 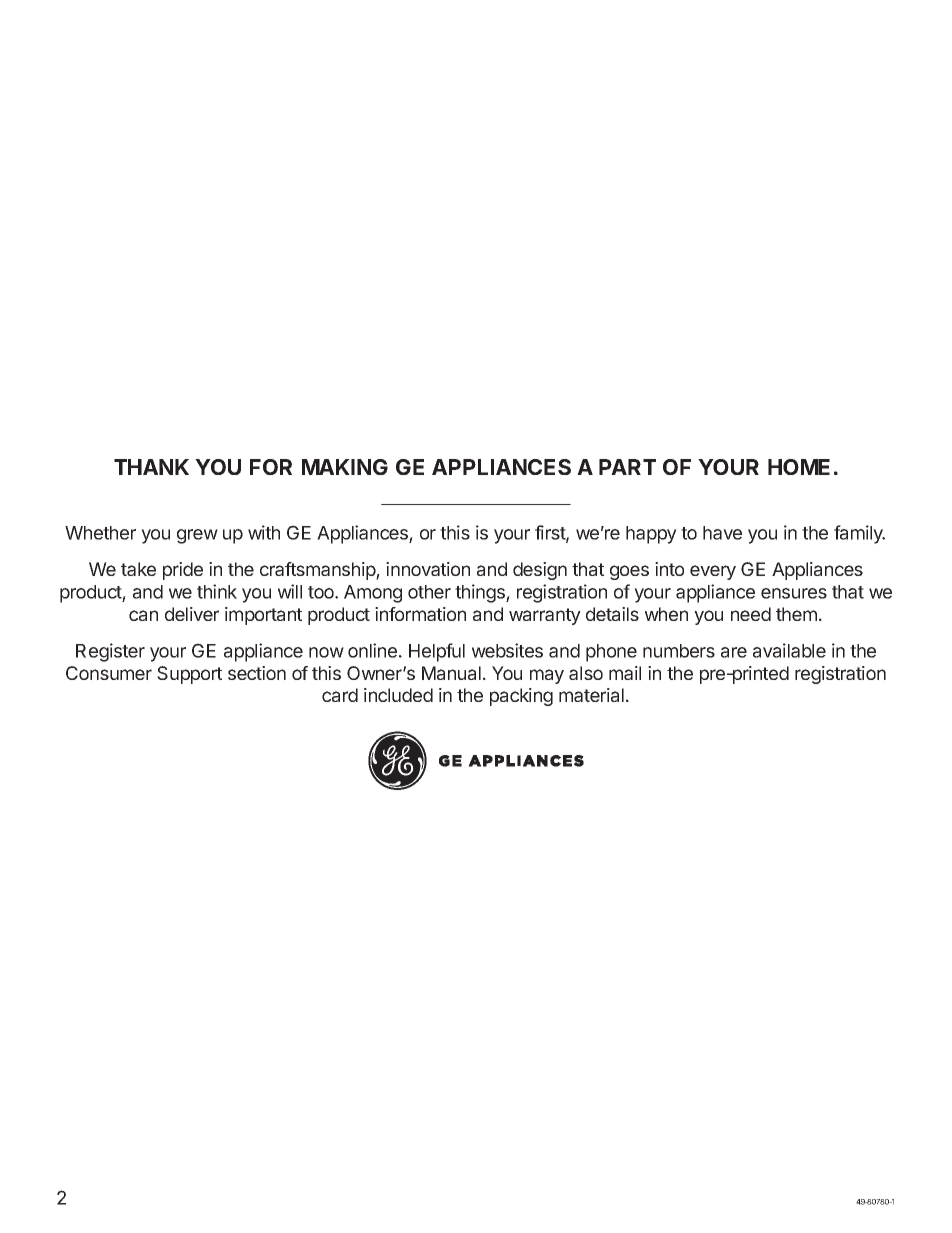 What do you see at coordinates (794, 593) in the document?
I see `ensures` at bounding box center [794, 593].
